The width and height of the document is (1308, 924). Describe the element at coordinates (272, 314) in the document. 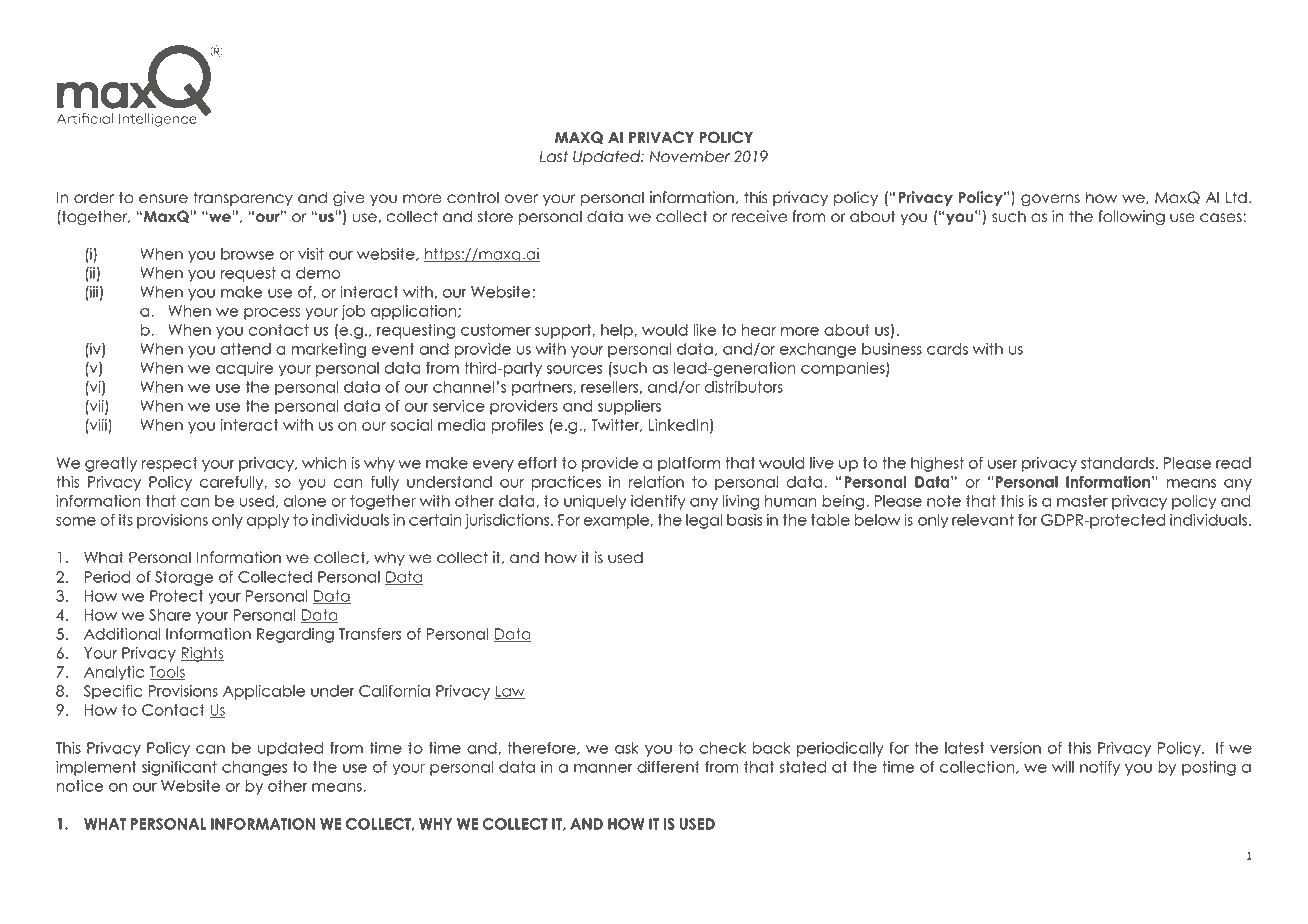

I see `process` at that location.
